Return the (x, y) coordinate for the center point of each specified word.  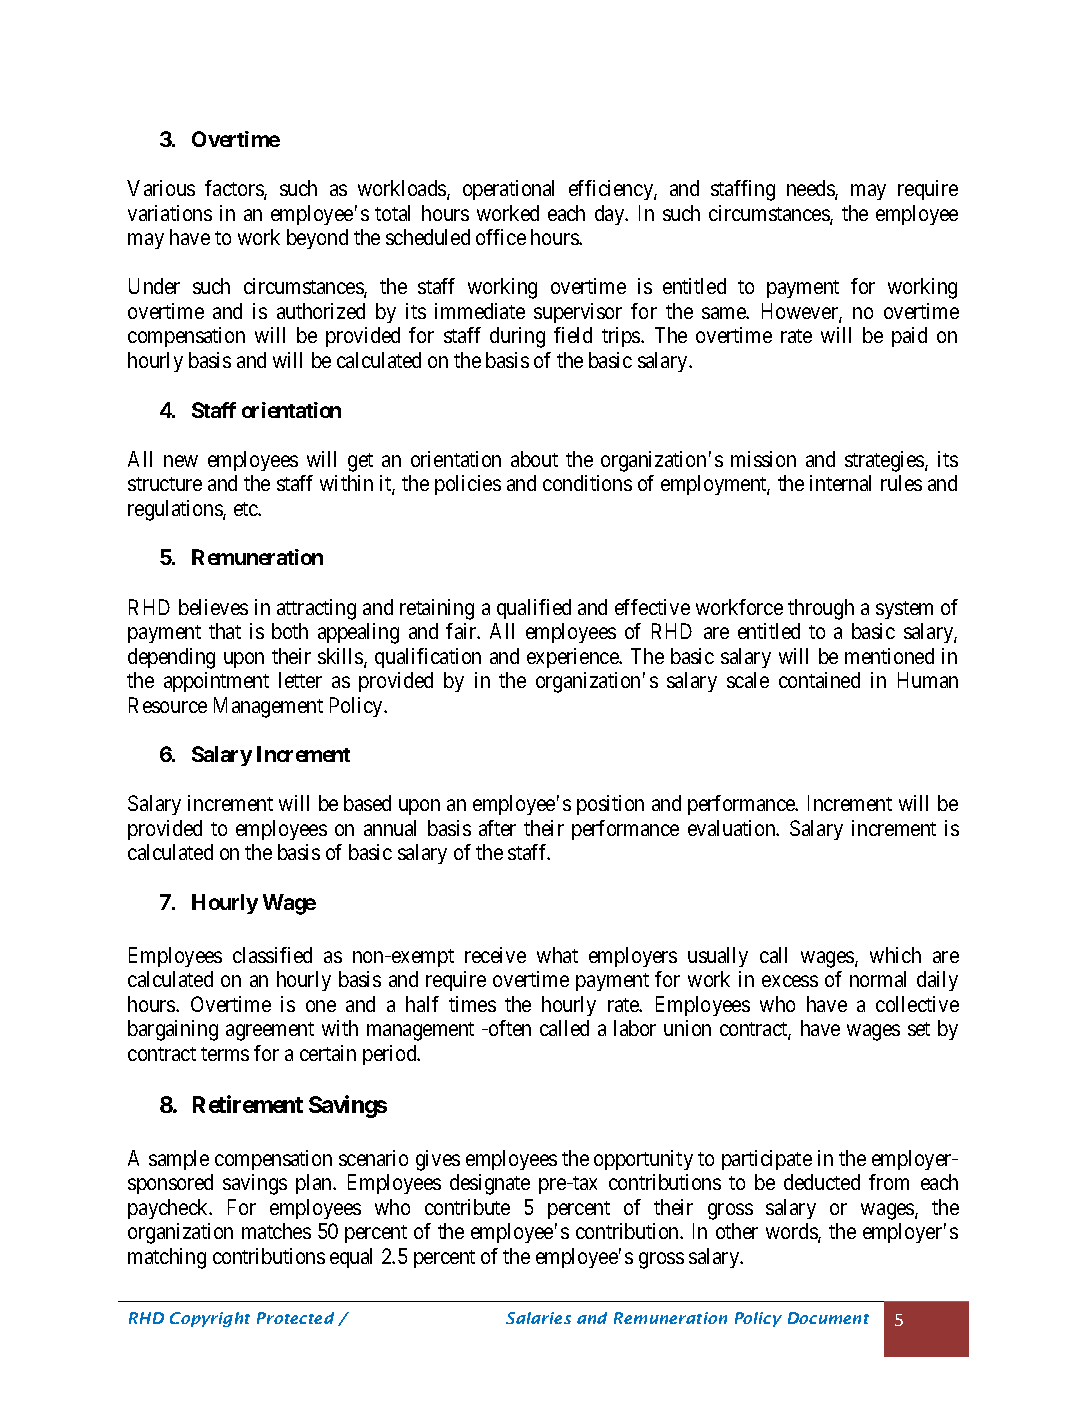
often (509, 1028)
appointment (216, 682)
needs (811, 189)
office (501, 237)
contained (819, 680)
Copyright (210, 1319)
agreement (270, 1031)
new (181, 461)
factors (235, 189)
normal (878, 979)
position (610, 805)
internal (840, 483)
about (534, 459)
